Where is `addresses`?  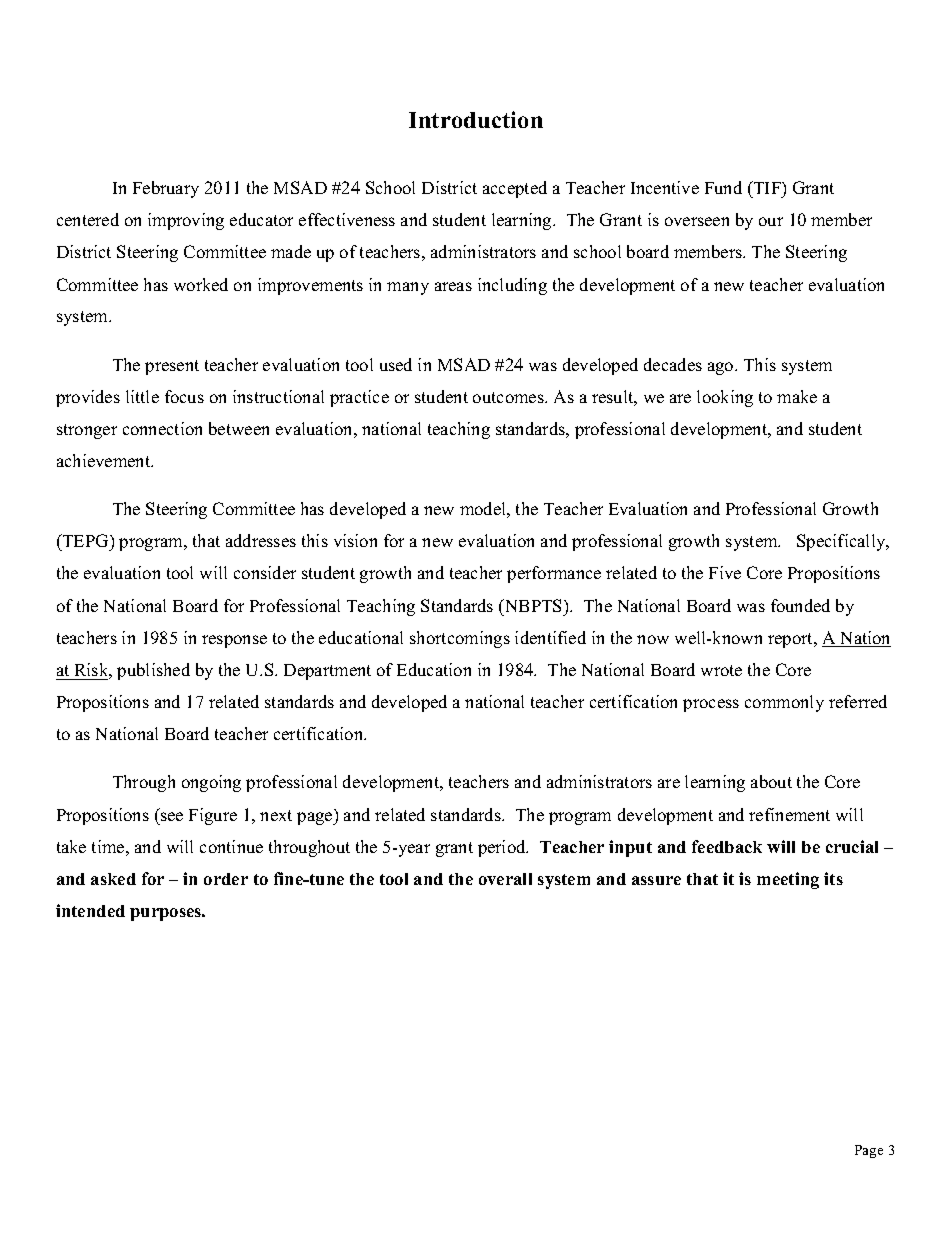
addresses is located at coordinates (261, 540).
